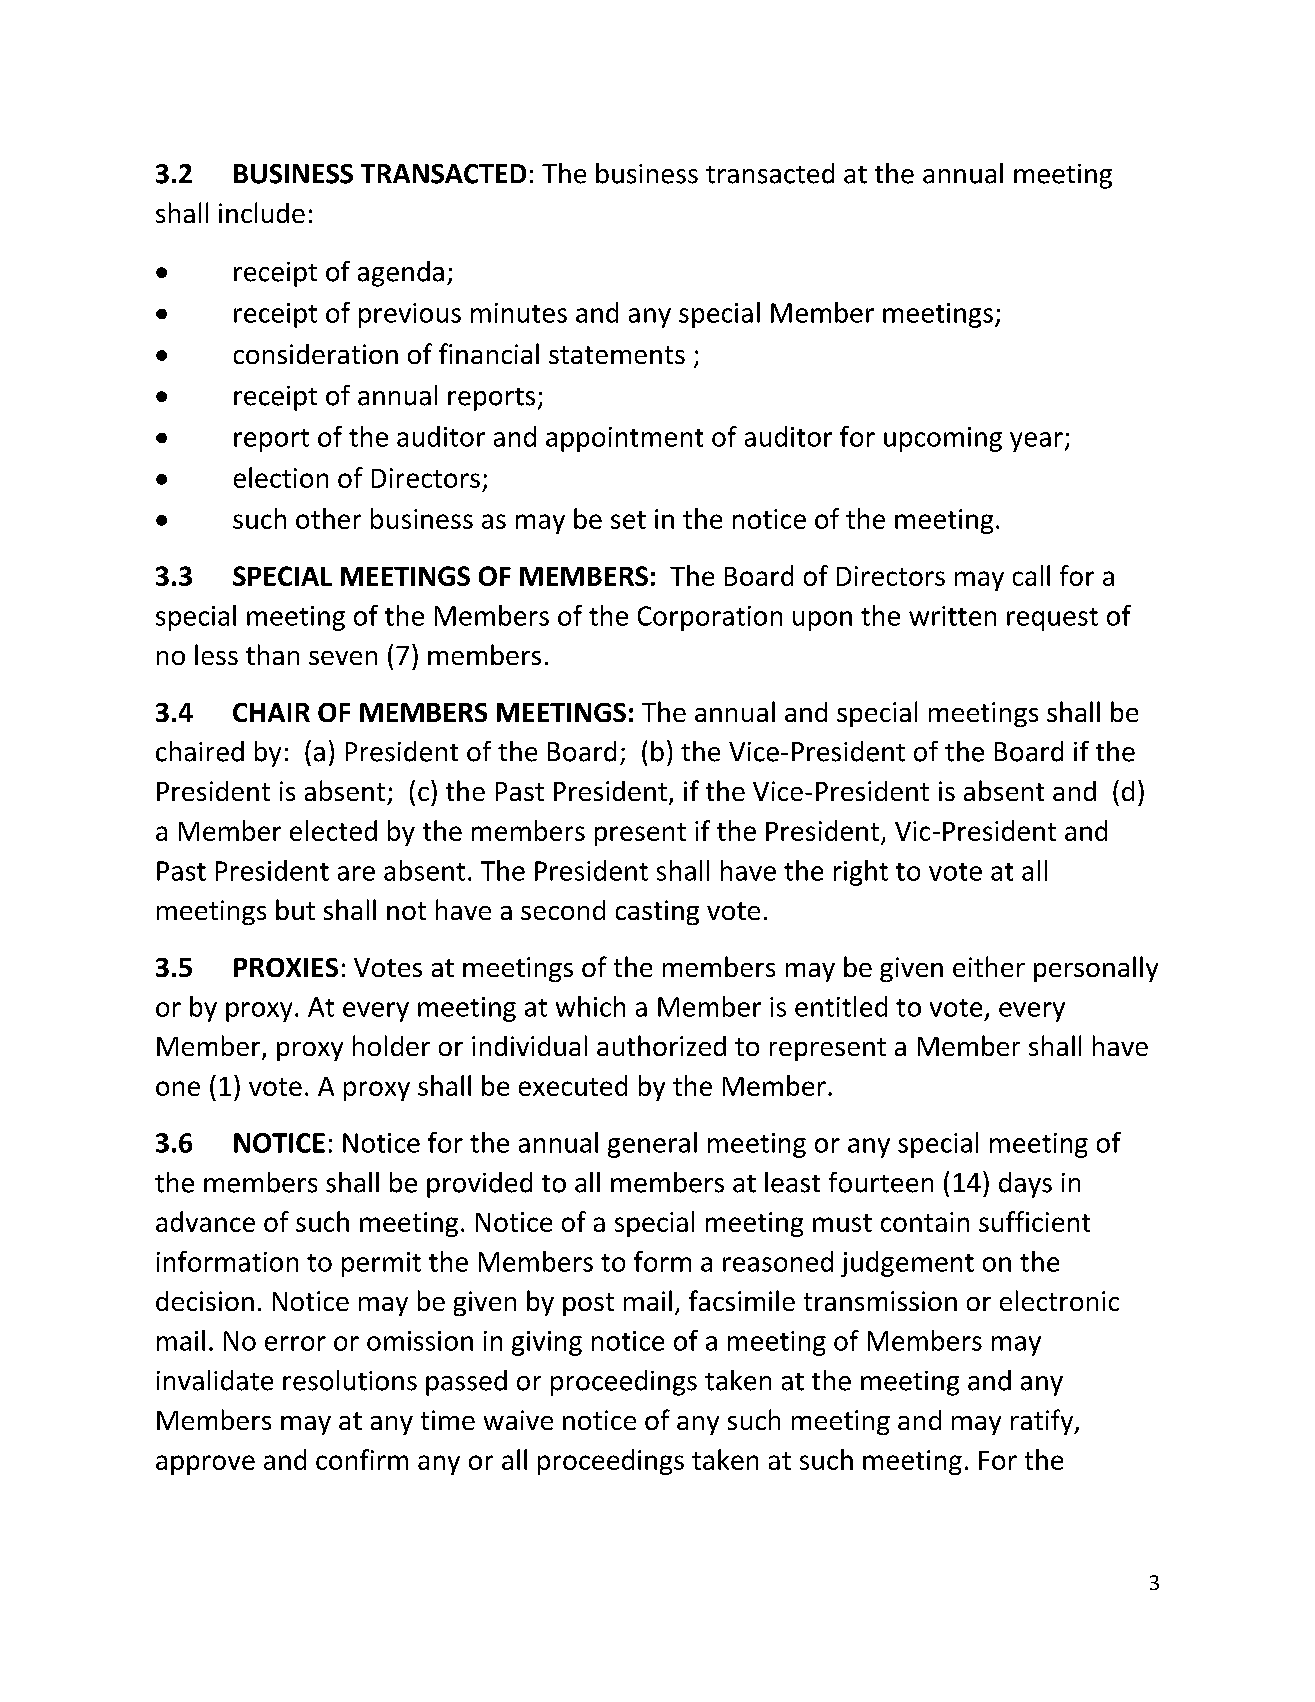 The image size is (1315, 1702). Describe the element at coordinates (661, 1045) in the page. I see `authorized` at that location.
